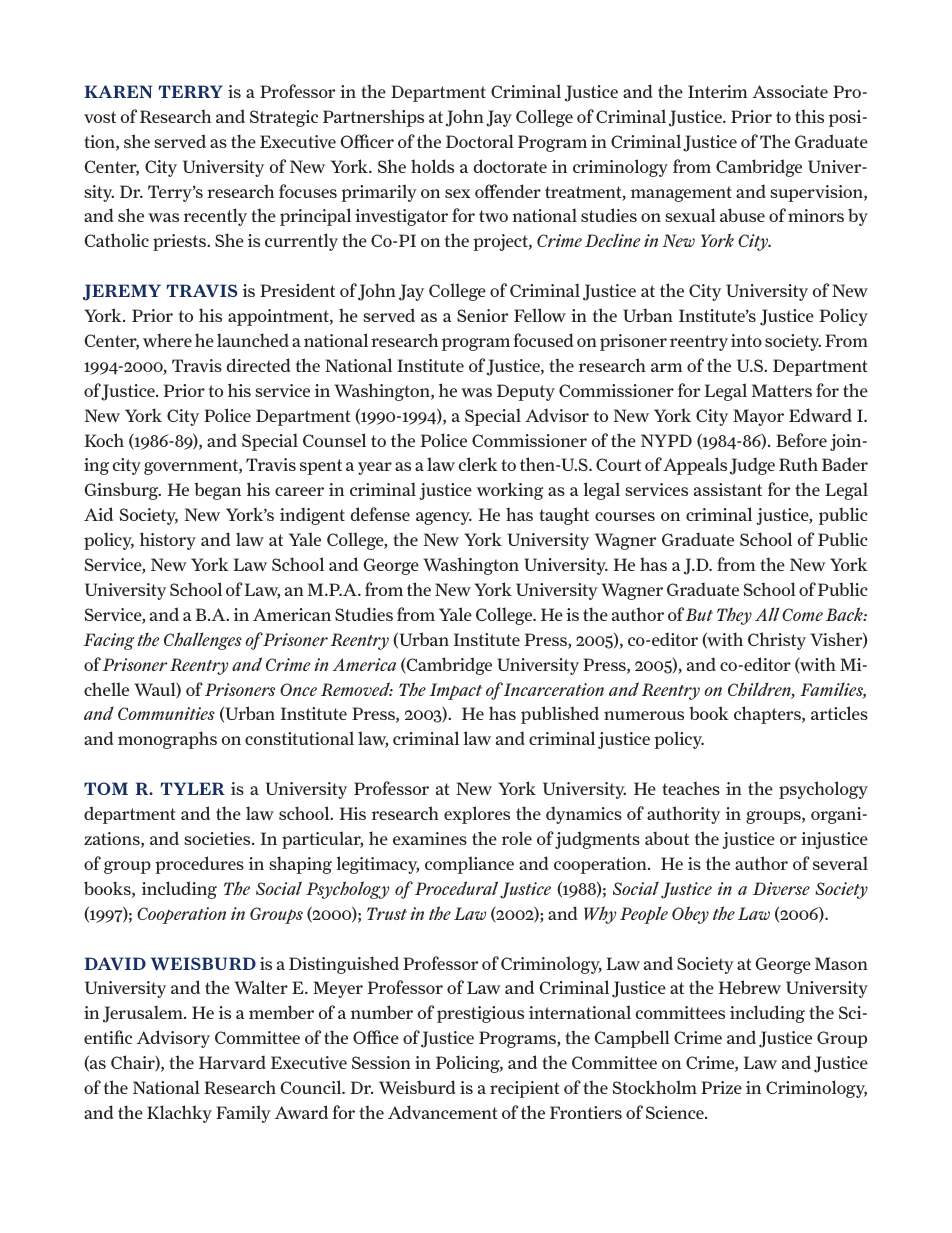 Image resolution: width=952 pixels, height=1233 pixels. Describe the element at coordinates (217, 491) in the image. I see `began` at that location.
